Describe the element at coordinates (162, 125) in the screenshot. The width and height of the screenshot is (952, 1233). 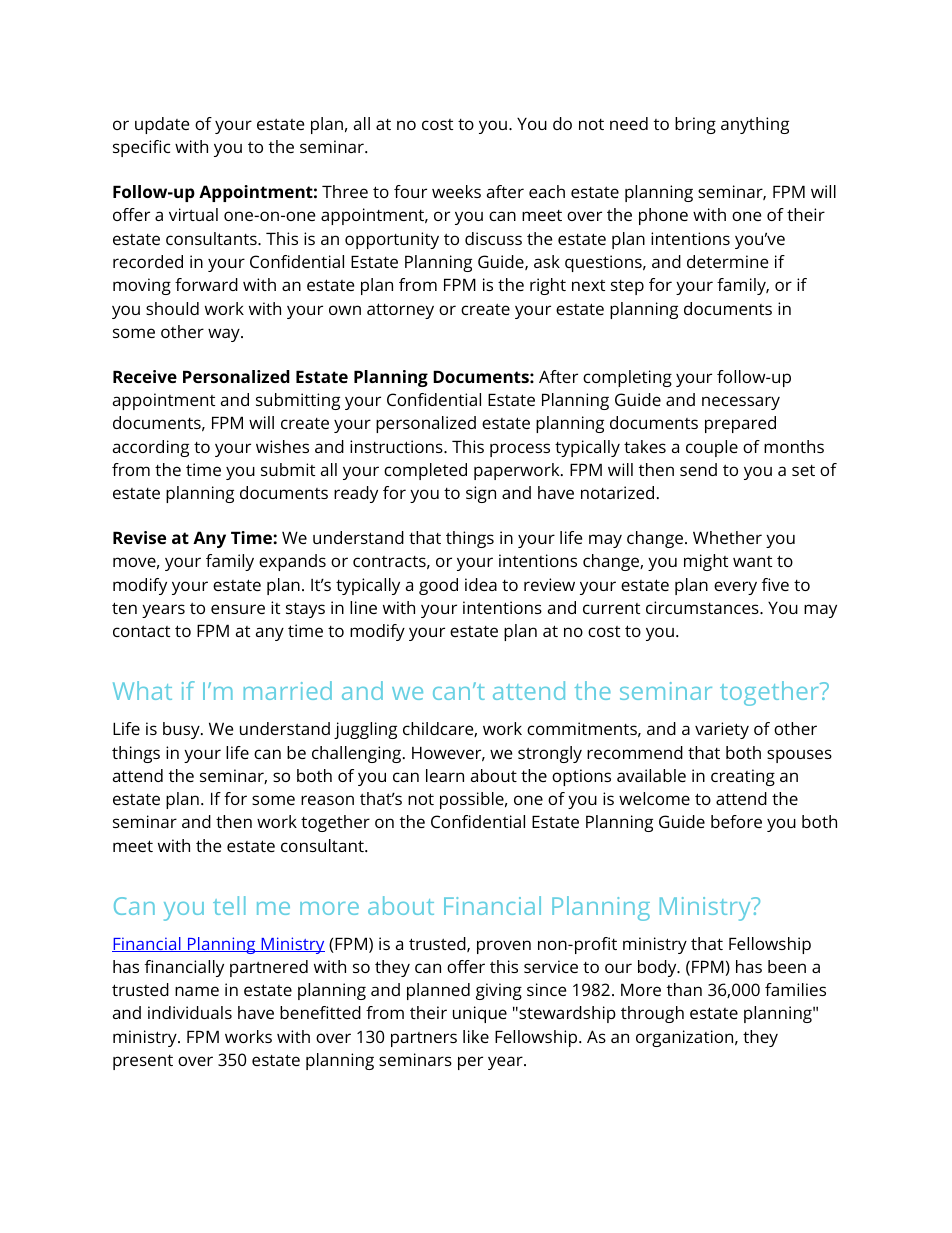
I see `update` at that location.
